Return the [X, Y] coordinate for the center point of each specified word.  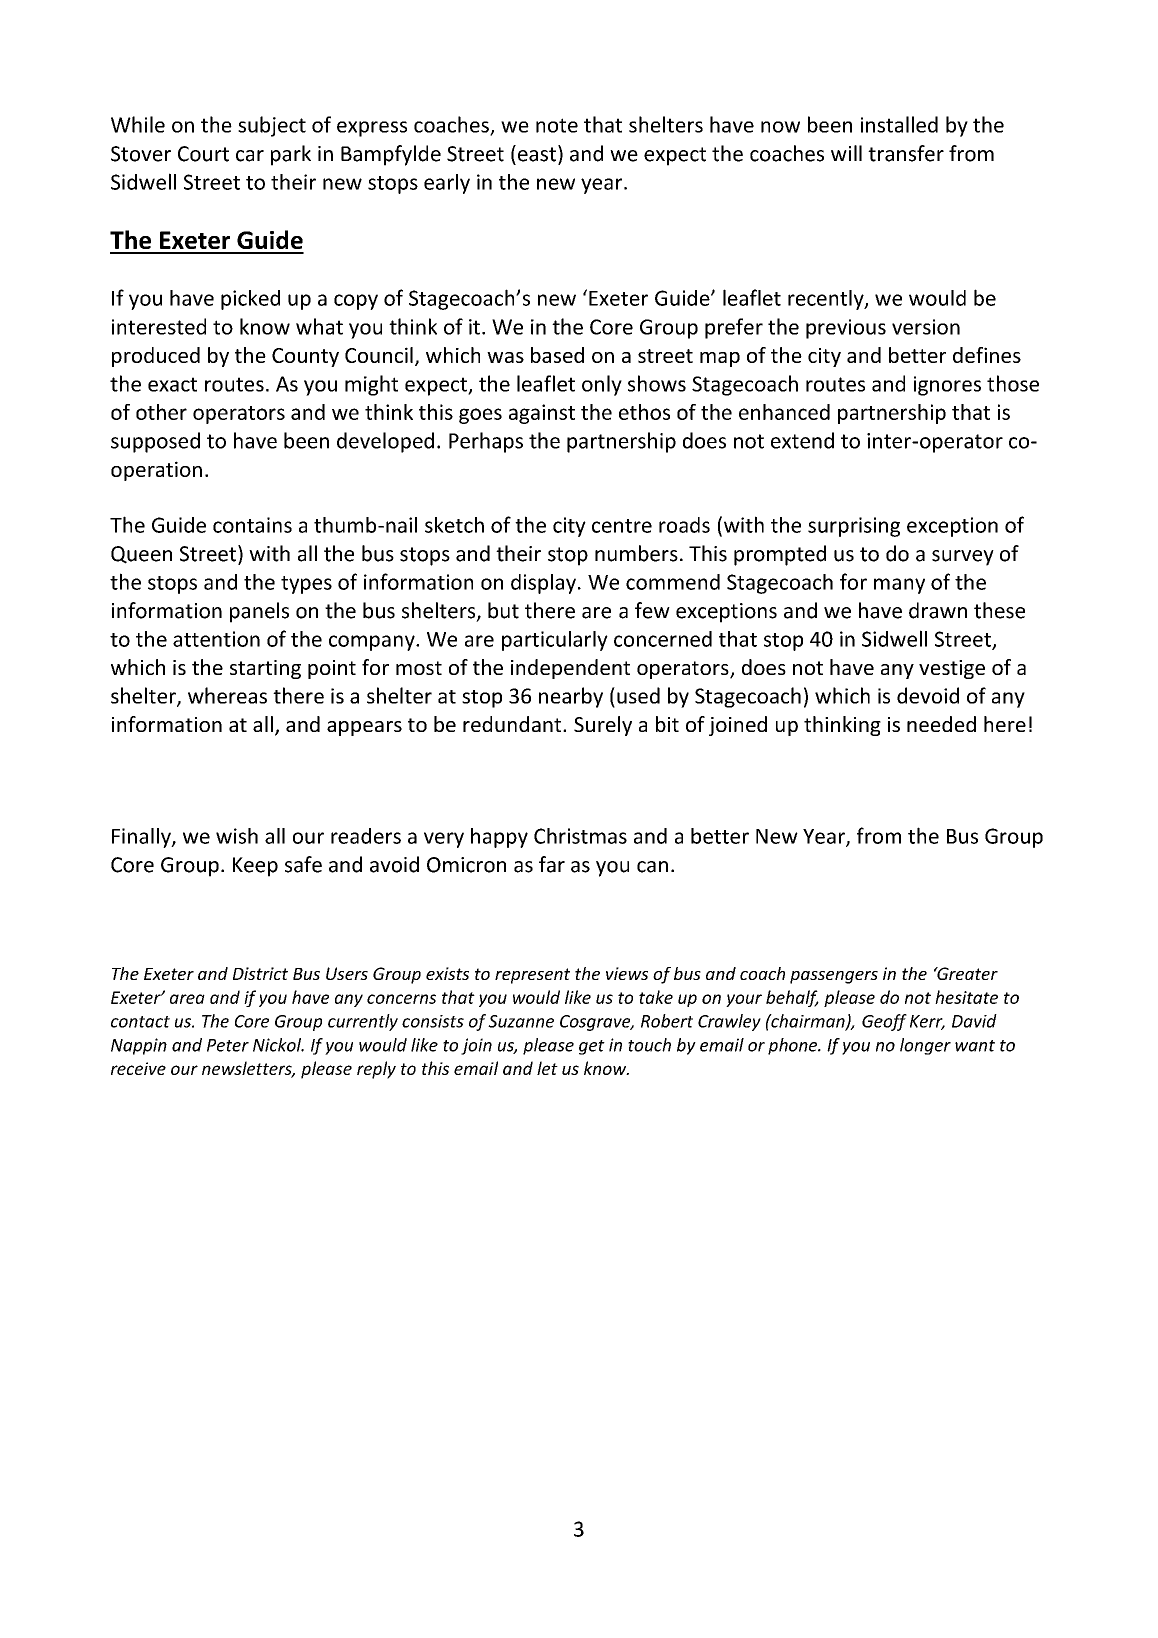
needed [941, 724]
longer [925, 1046]
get [592, 1047]
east [535, 153]
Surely [603, 726]
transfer [906, 153]
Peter [228, 1045]
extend [802, 440]
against [542, 414]
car [250, 156]
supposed [155, 442]
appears [364, 728]
